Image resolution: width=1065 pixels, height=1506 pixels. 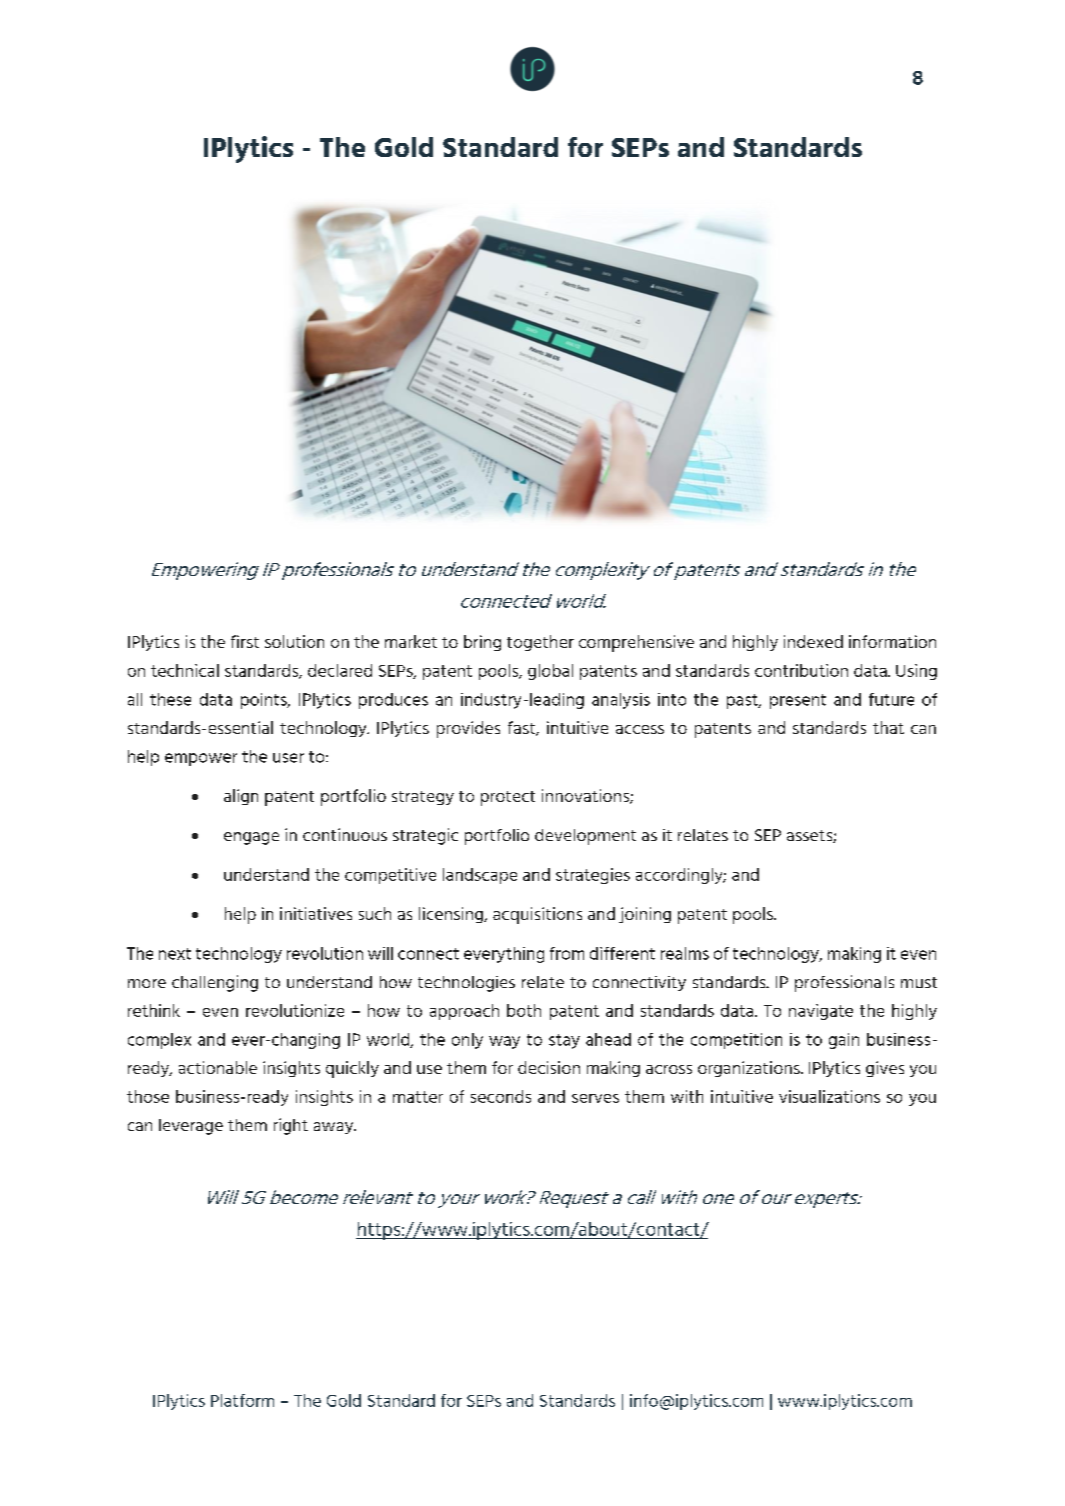 I want to click on first, so click(x=245, y=641).
